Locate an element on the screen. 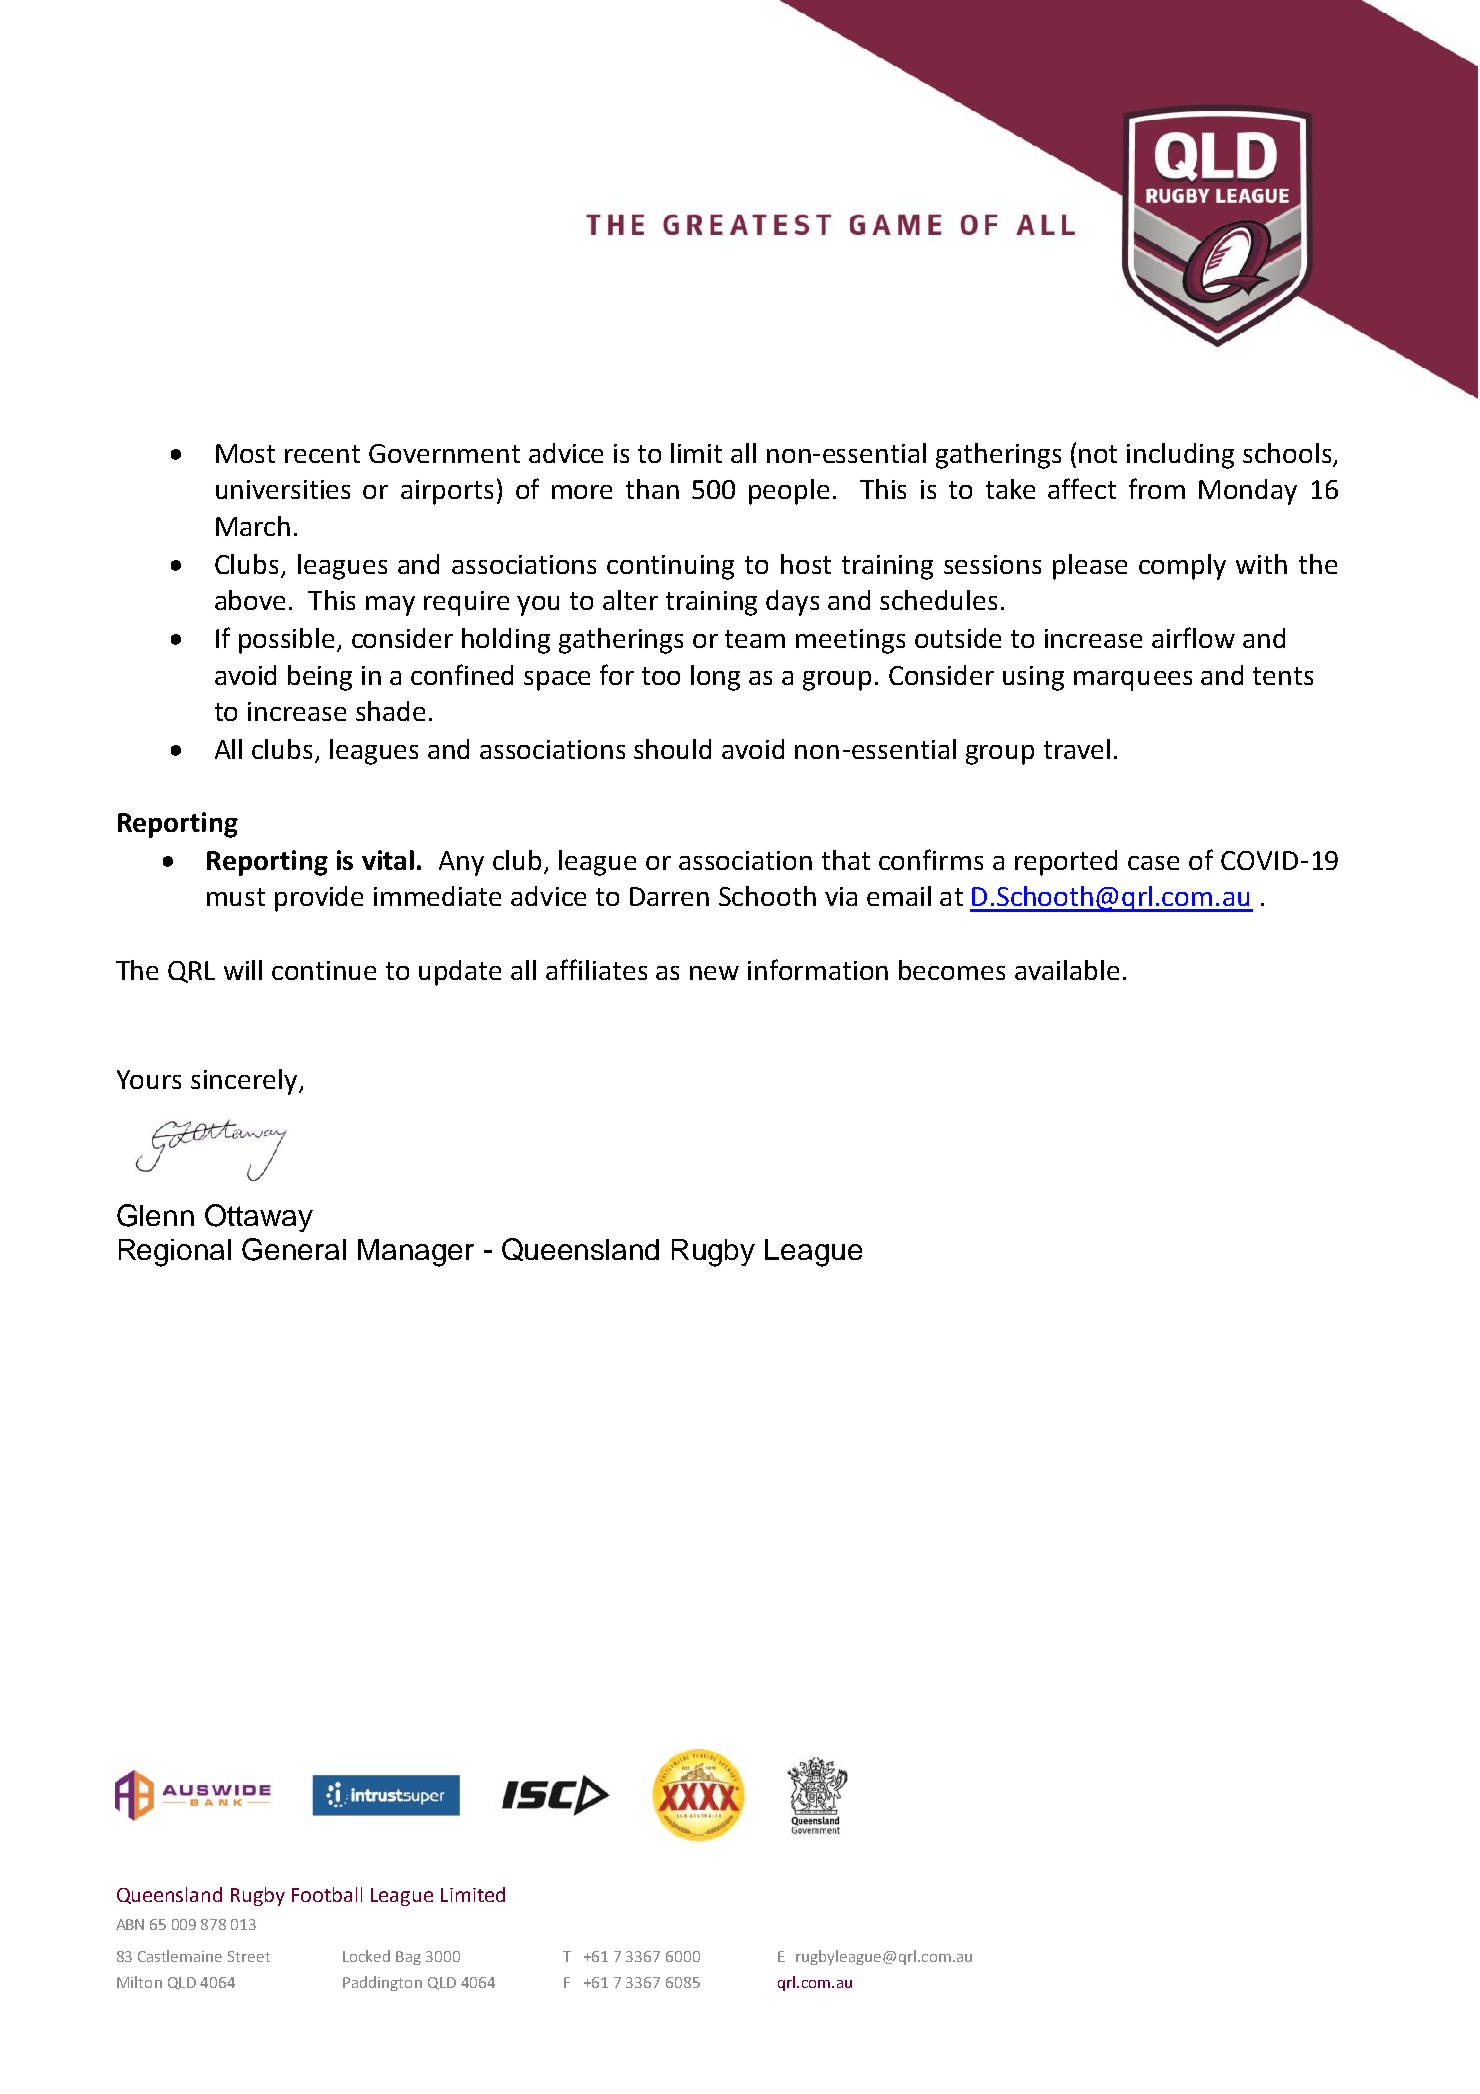 The image size is (1480, 2094). available is located at coordinates (1067, 970).
